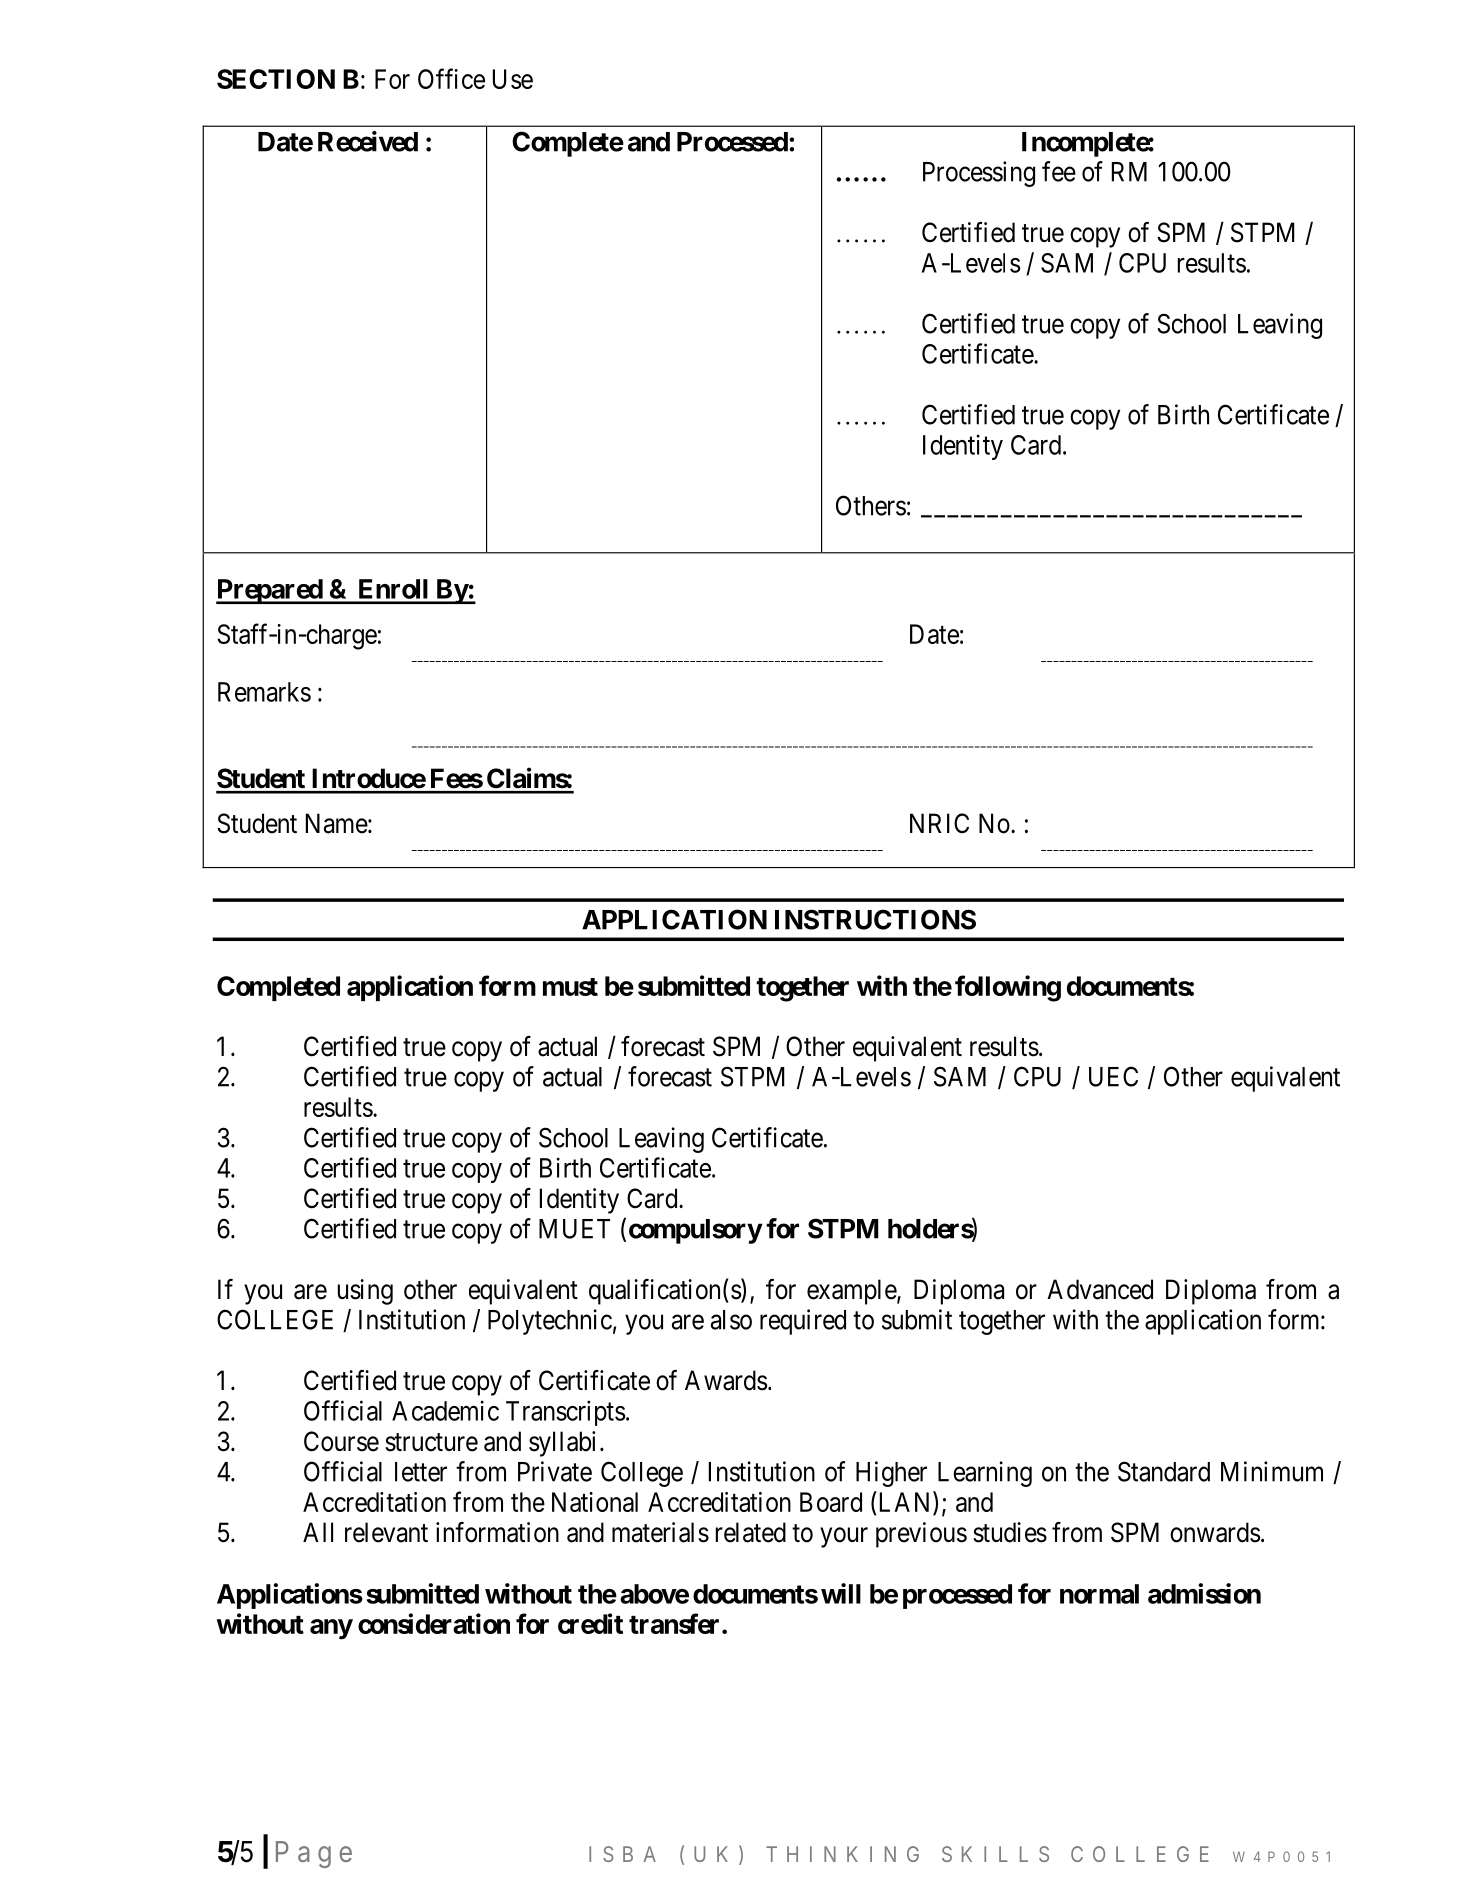 This image has width=1470, height=1902. What do you see at coordinates (365, 1292) in the image?
I see `using` at bounding box center [365, 1292].
